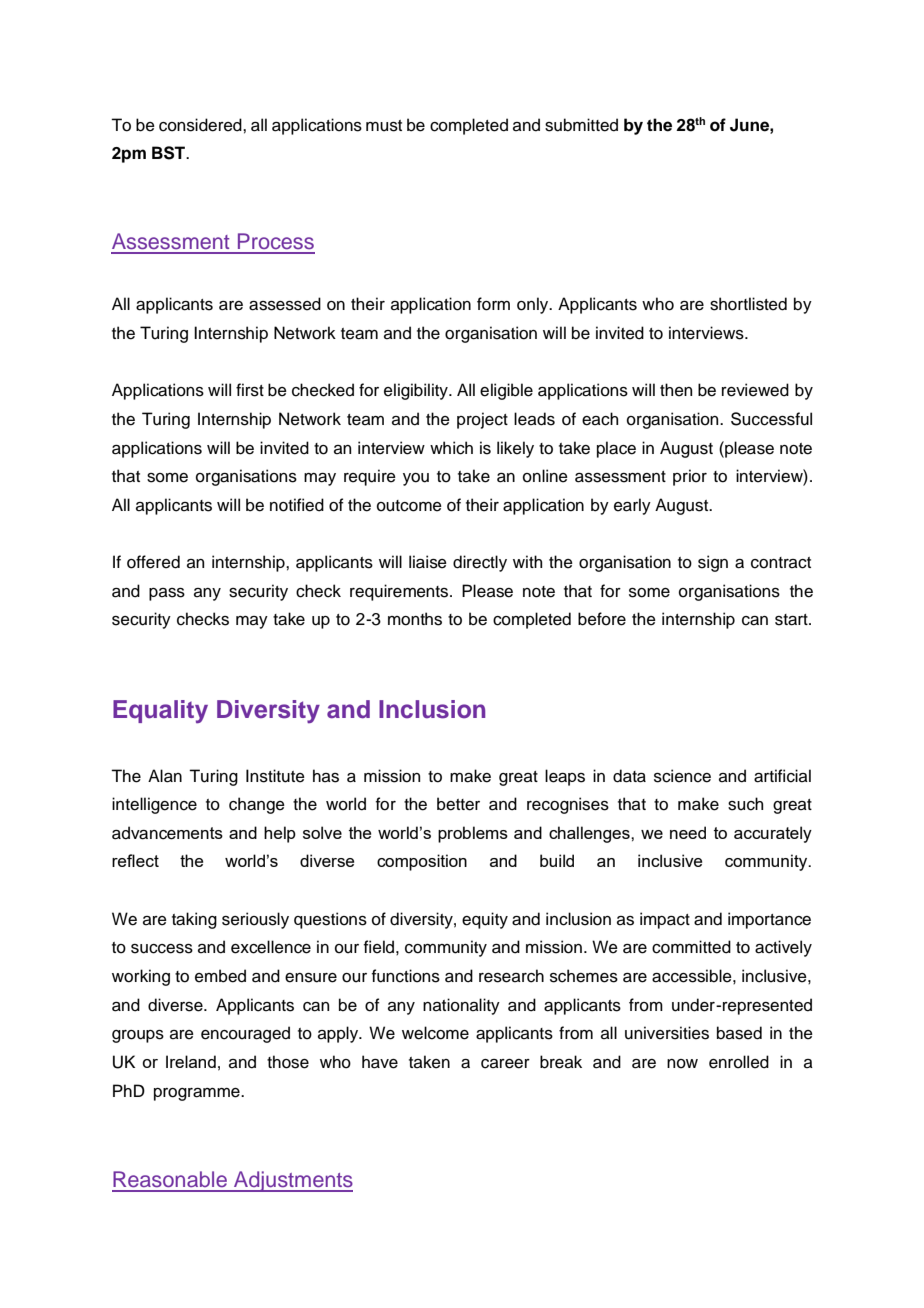 This document has height=1308, width=924. I want to click on Reasonable, so click(170, 1179).
